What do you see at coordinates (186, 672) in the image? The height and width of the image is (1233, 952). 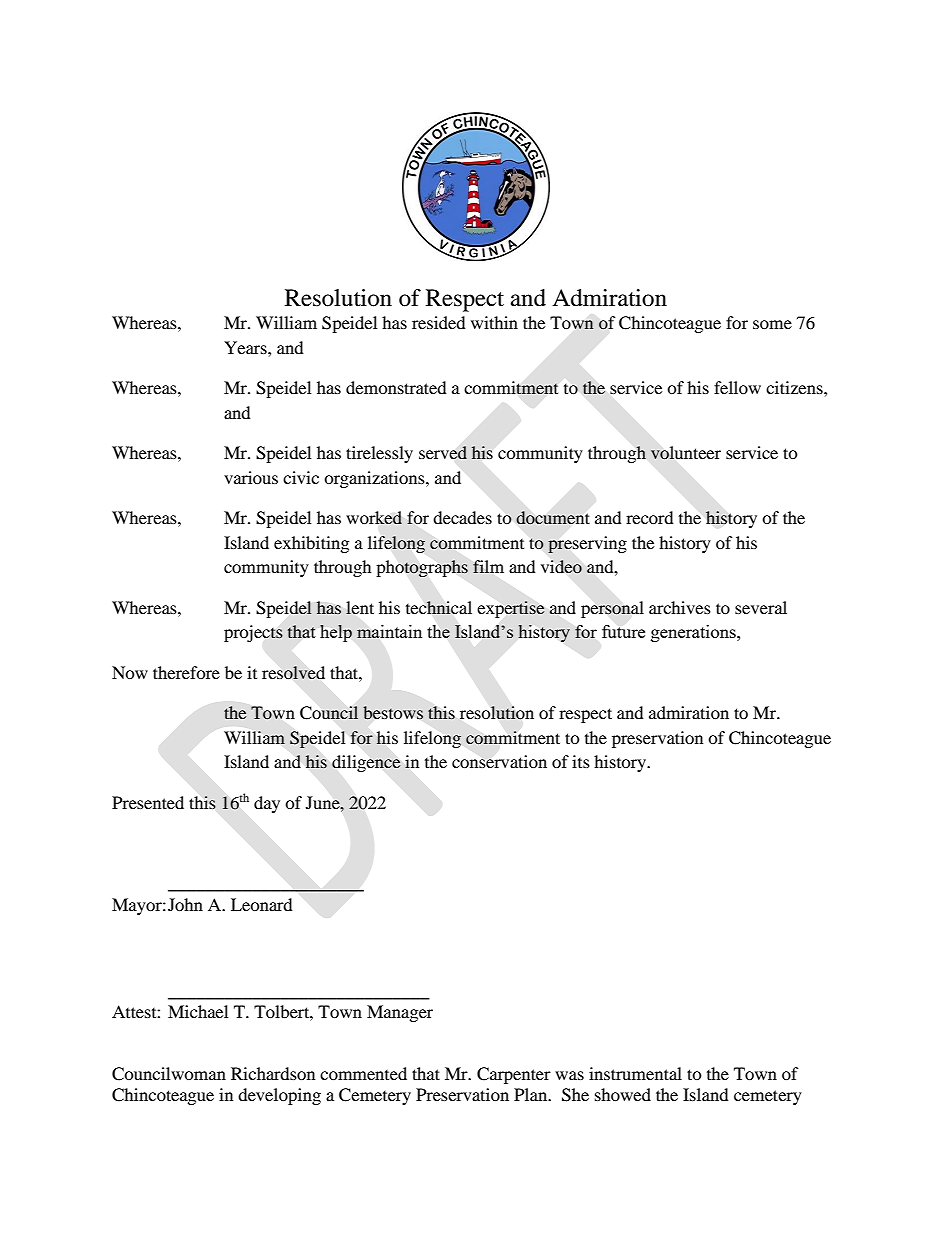 I see `therefore` at bounding box center [186, 672].
